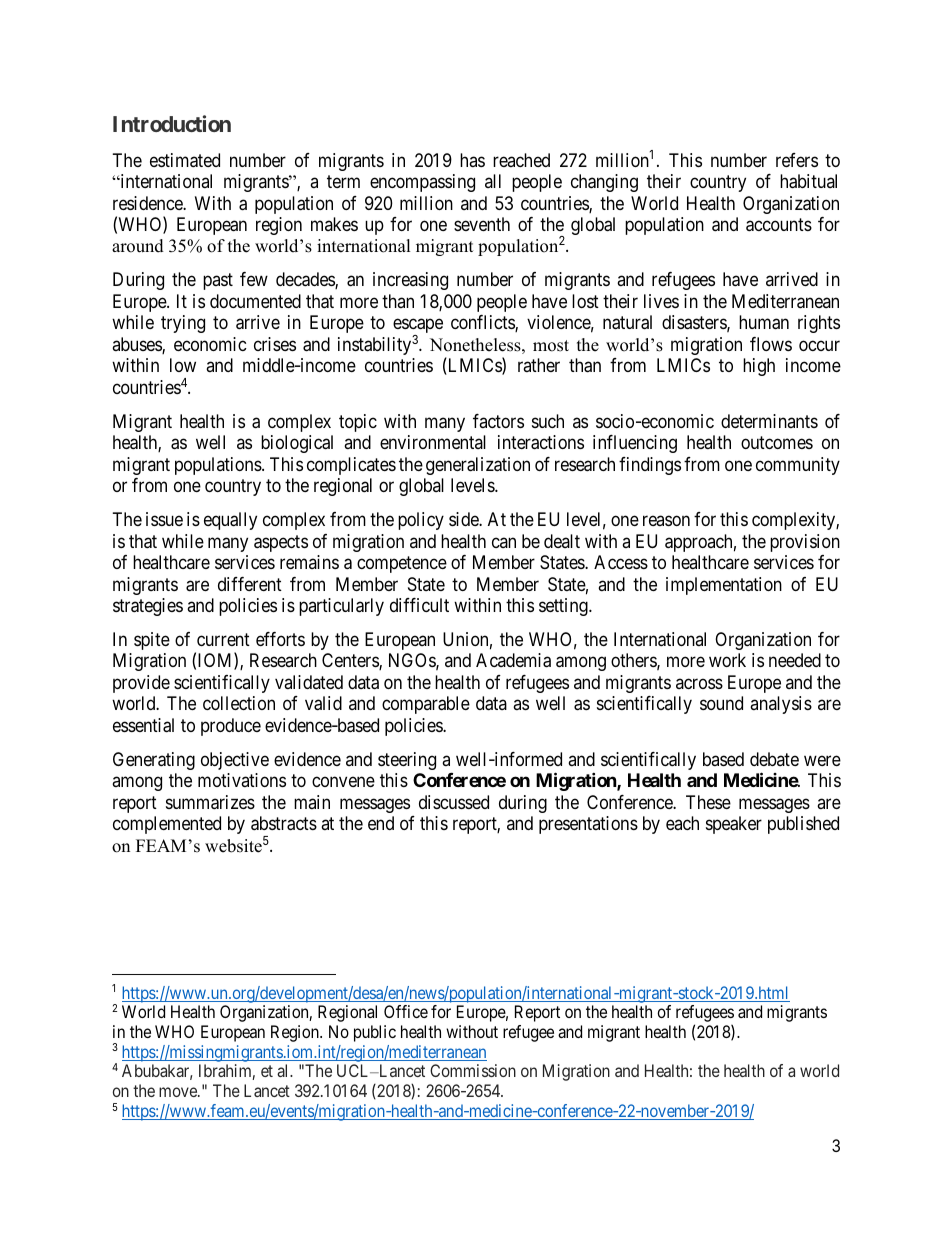 Image resolution: width=952 pixels, height=1233 pixels. What do you see at coordinates (210, 802) in the screenshot?
I see `summarizes` at bounding box center [210, 802].
